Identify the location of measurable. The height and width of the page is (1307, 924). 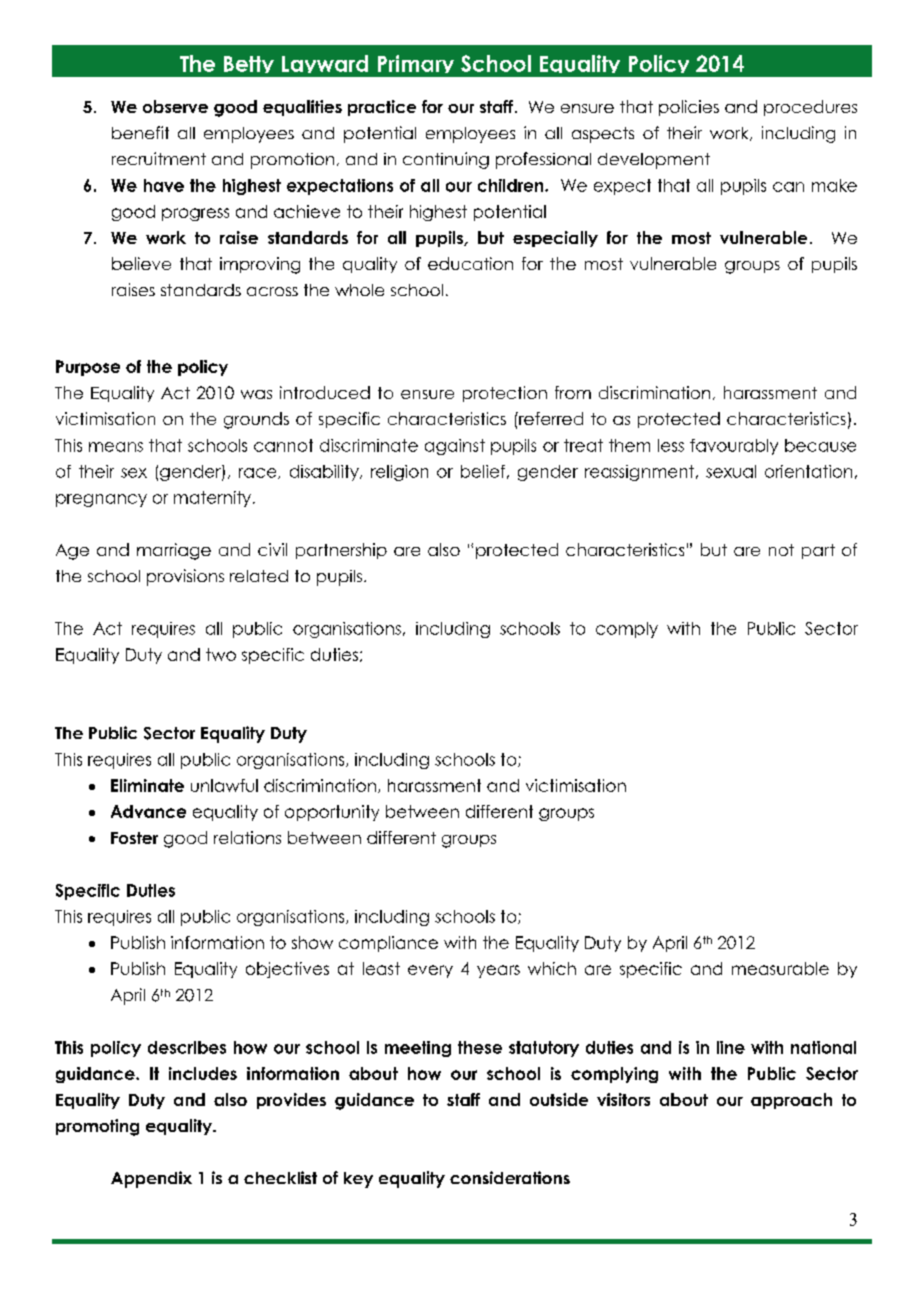
(780, 968).
